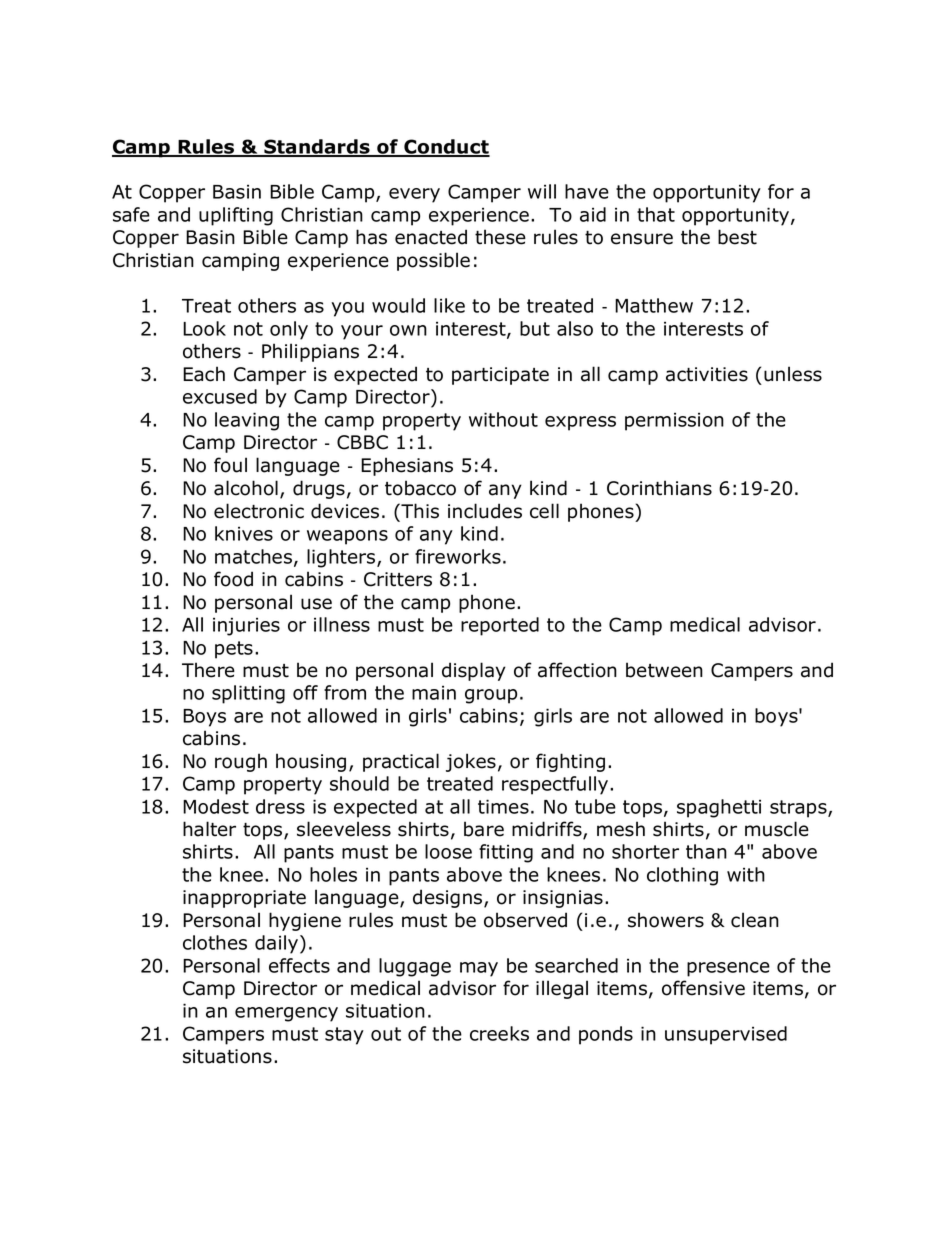 Image resolution: width=952 pixels, height=1233 pixels. Describe the element at coordinates (719, 808) in the document. I see `spaghetti` at that location.
